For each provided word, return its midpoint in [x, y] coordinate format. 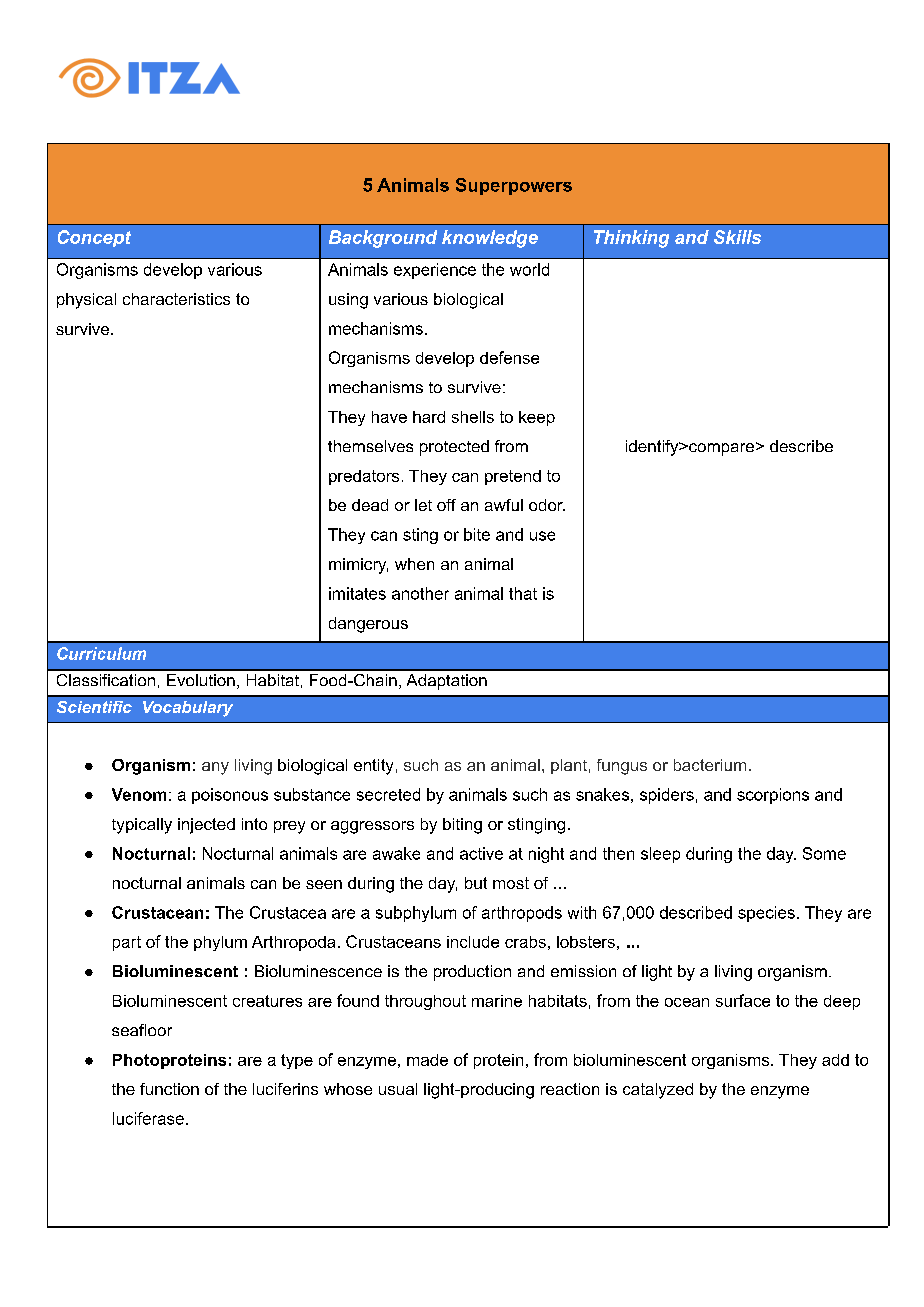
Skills [737, 237]
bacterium [710, 765]
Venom [139, 794]
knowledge [490, 239]
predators [364, 477]
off [446, 505]
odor [547, 505]
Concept [94, 238]
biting [462, 826]
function [169, 1089]
